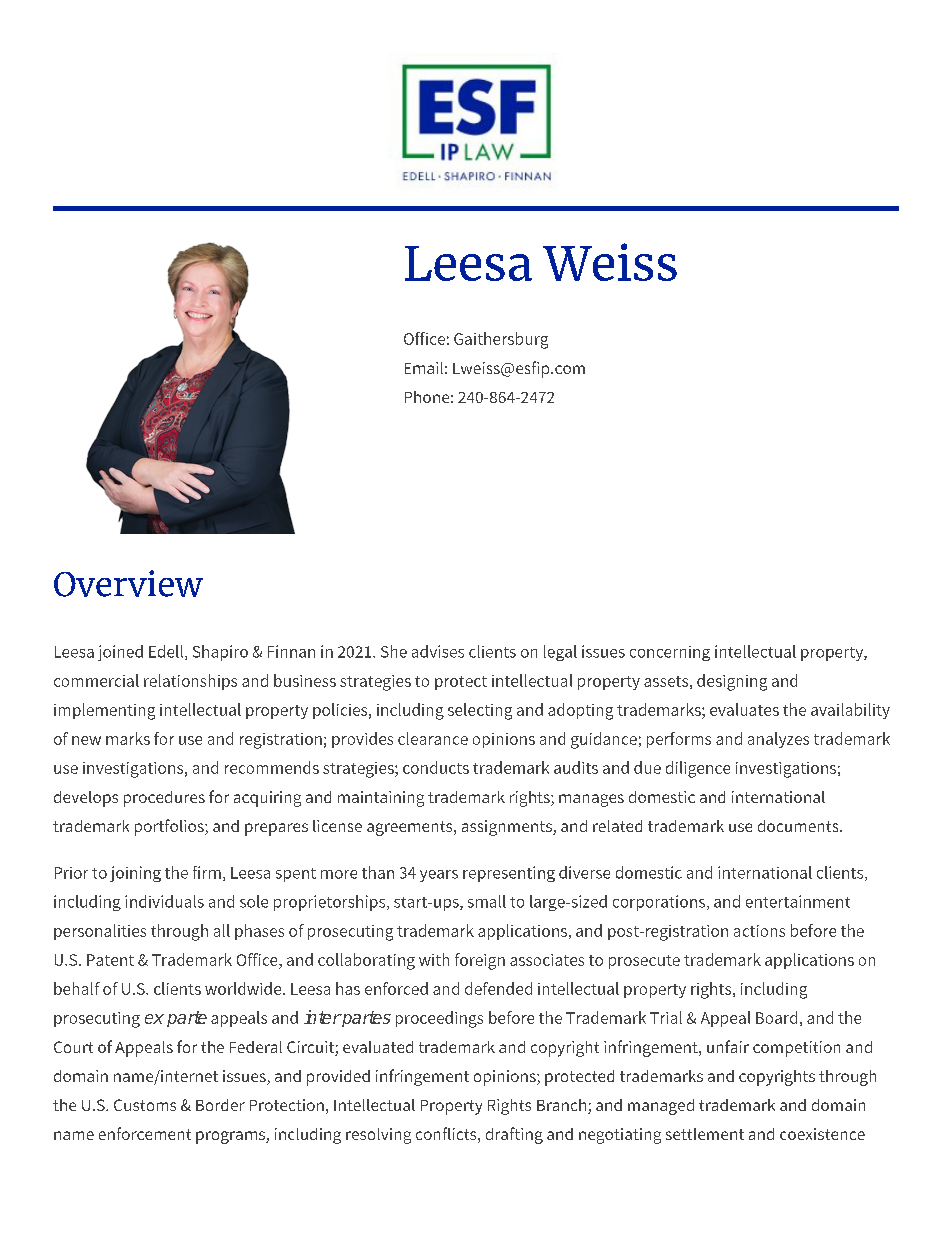 The image size is (952, 1233). I want to click on advises, so click(438, 651).
